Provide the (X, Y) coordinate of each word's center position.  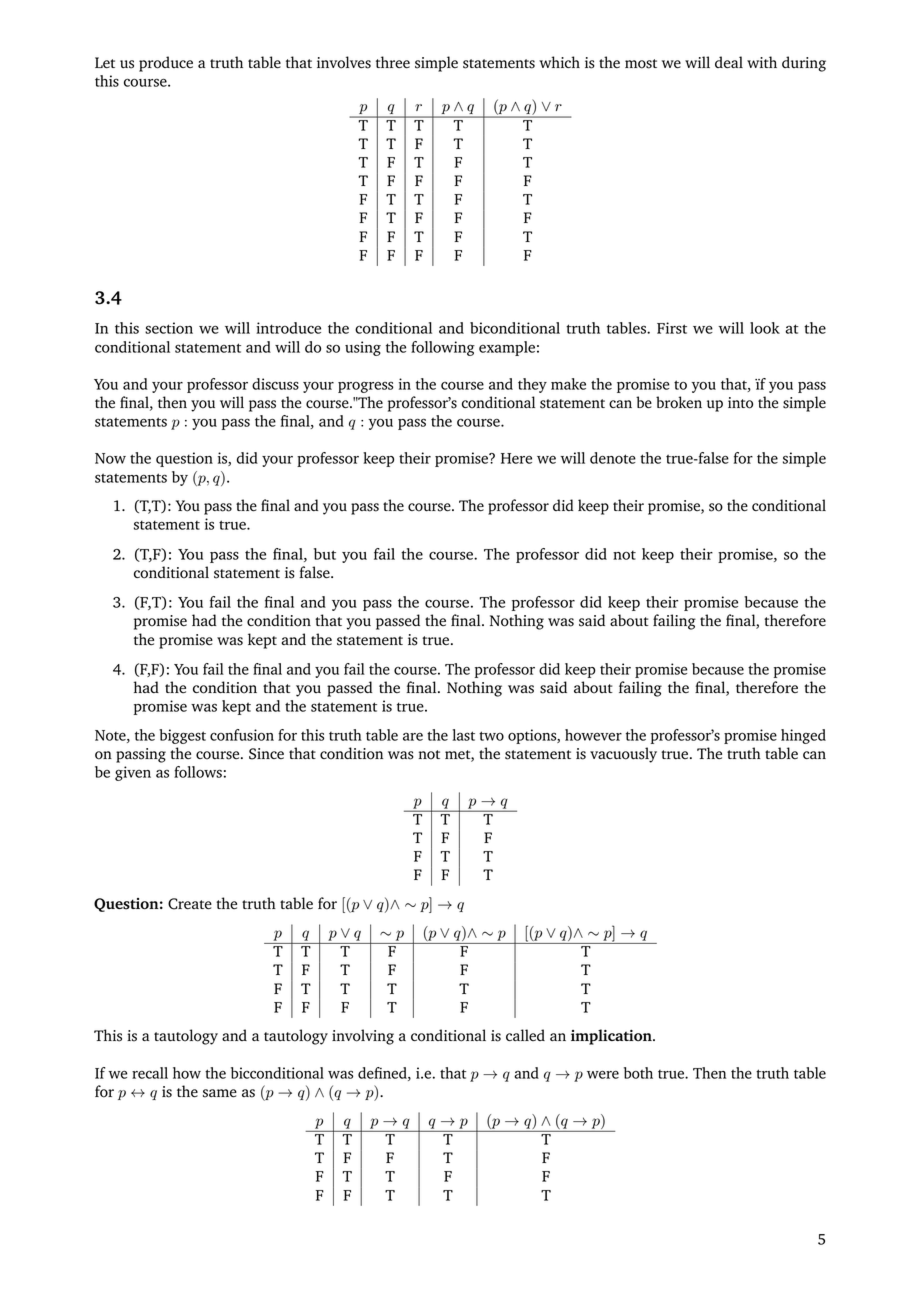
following (443, 348)
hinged (803, 736)
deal (729, 62)
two (491, 736)
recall (150, 1073)
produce (166, 64)
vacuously (623, 755)
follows (198, 772)
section (169, 328)
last (463, 735)
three (393, 62)
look (765, 328)
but (325, 554)
